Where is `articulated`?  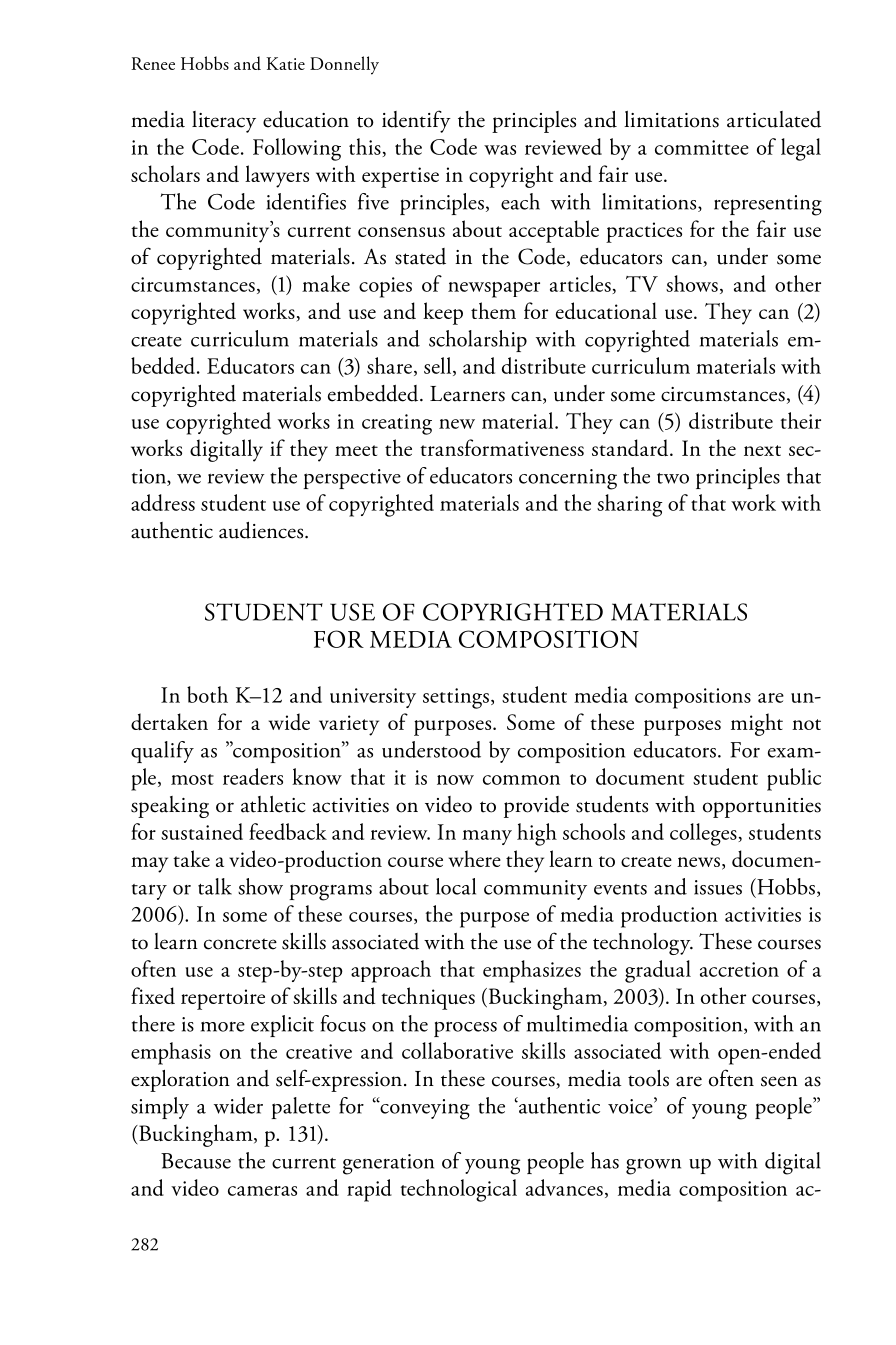
articulated is located at coordinates (774, 119).
